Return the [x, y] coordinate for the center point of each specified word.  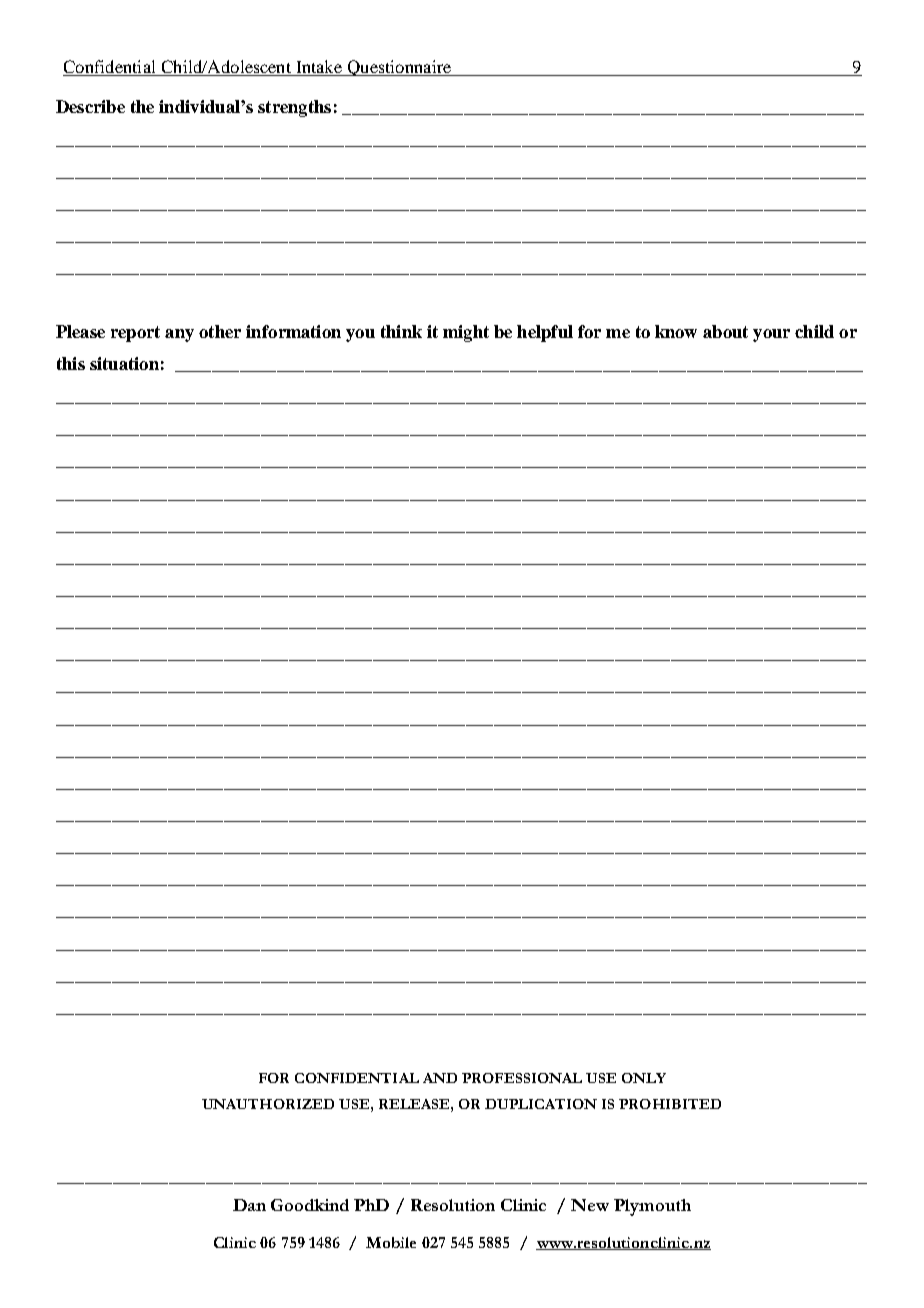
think [401, 331]
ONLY [644, 1078]
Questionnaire [399, 68]
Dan [249, 1205]
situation [124, 363]
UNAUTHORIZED [268, 1104]
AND [440, 1078]
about [725, 331]
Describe [90, 106]
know [676, 331]
